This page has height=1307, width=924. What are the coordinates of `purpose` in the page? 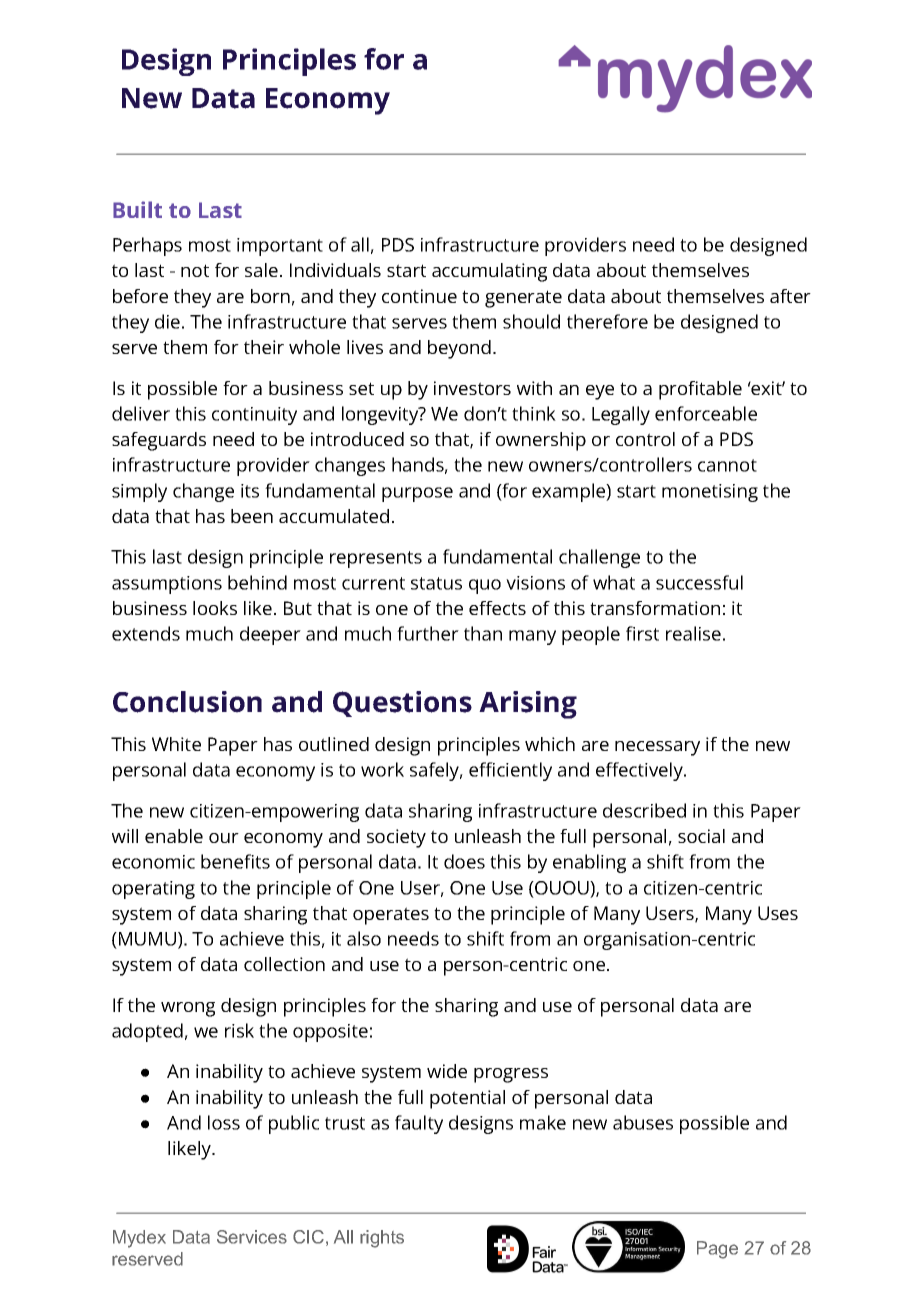 It's located at (417, 494).
